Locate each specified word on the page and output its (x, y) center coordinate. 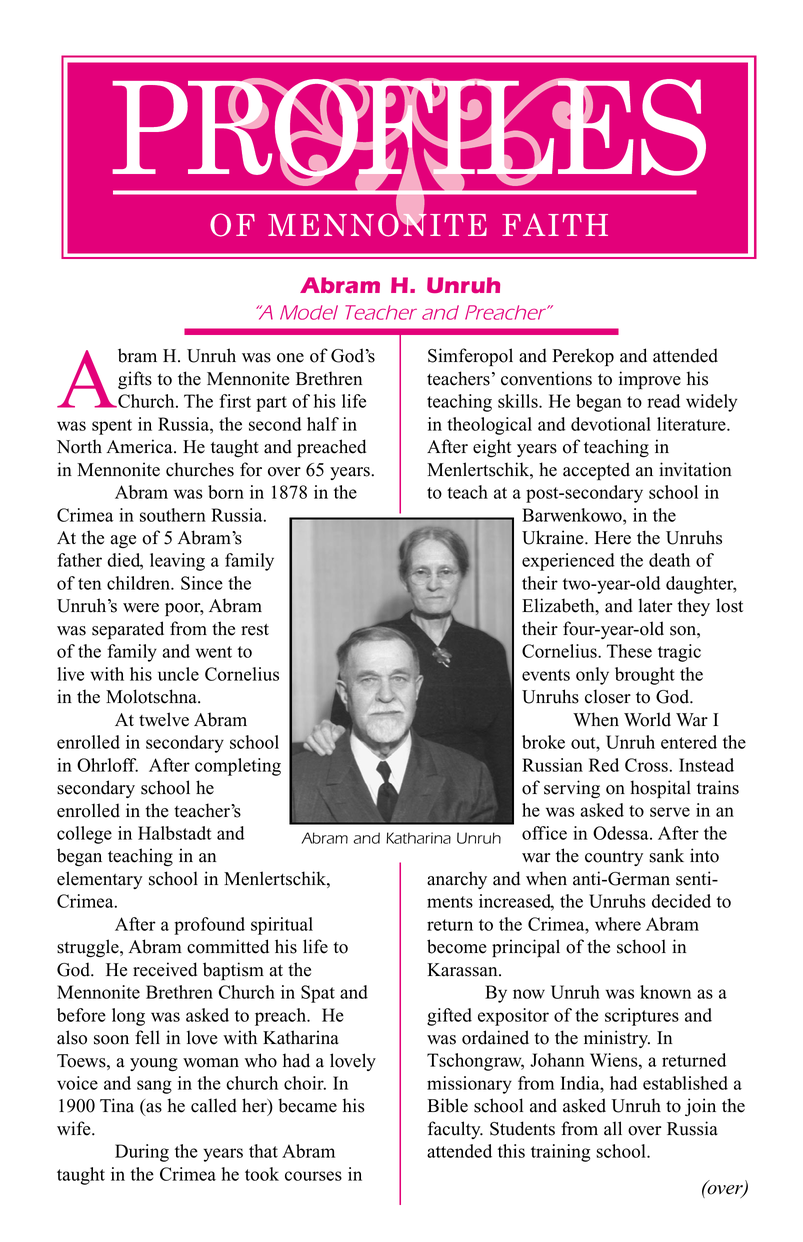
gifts (135, 380)
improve (650, 380)
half (323, 424)
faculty (455, 1130)
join (700, 1107)
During (142, 1153)
